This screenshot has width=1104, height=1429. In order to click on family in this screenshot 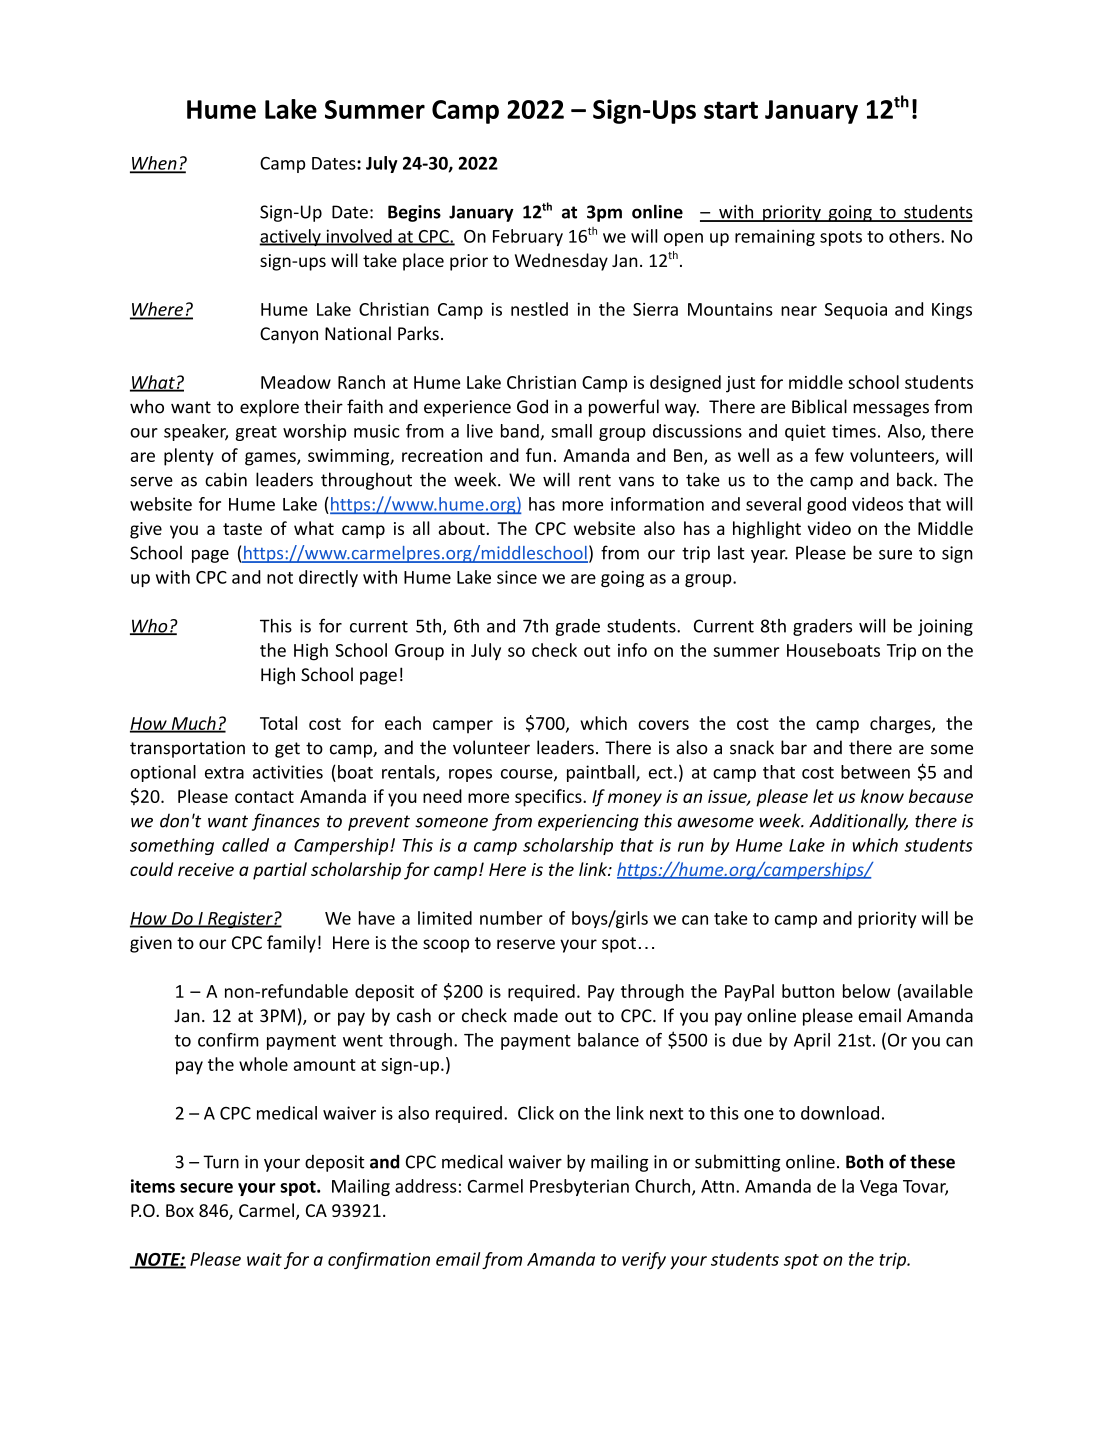, I will do `click(291, 944)`.
